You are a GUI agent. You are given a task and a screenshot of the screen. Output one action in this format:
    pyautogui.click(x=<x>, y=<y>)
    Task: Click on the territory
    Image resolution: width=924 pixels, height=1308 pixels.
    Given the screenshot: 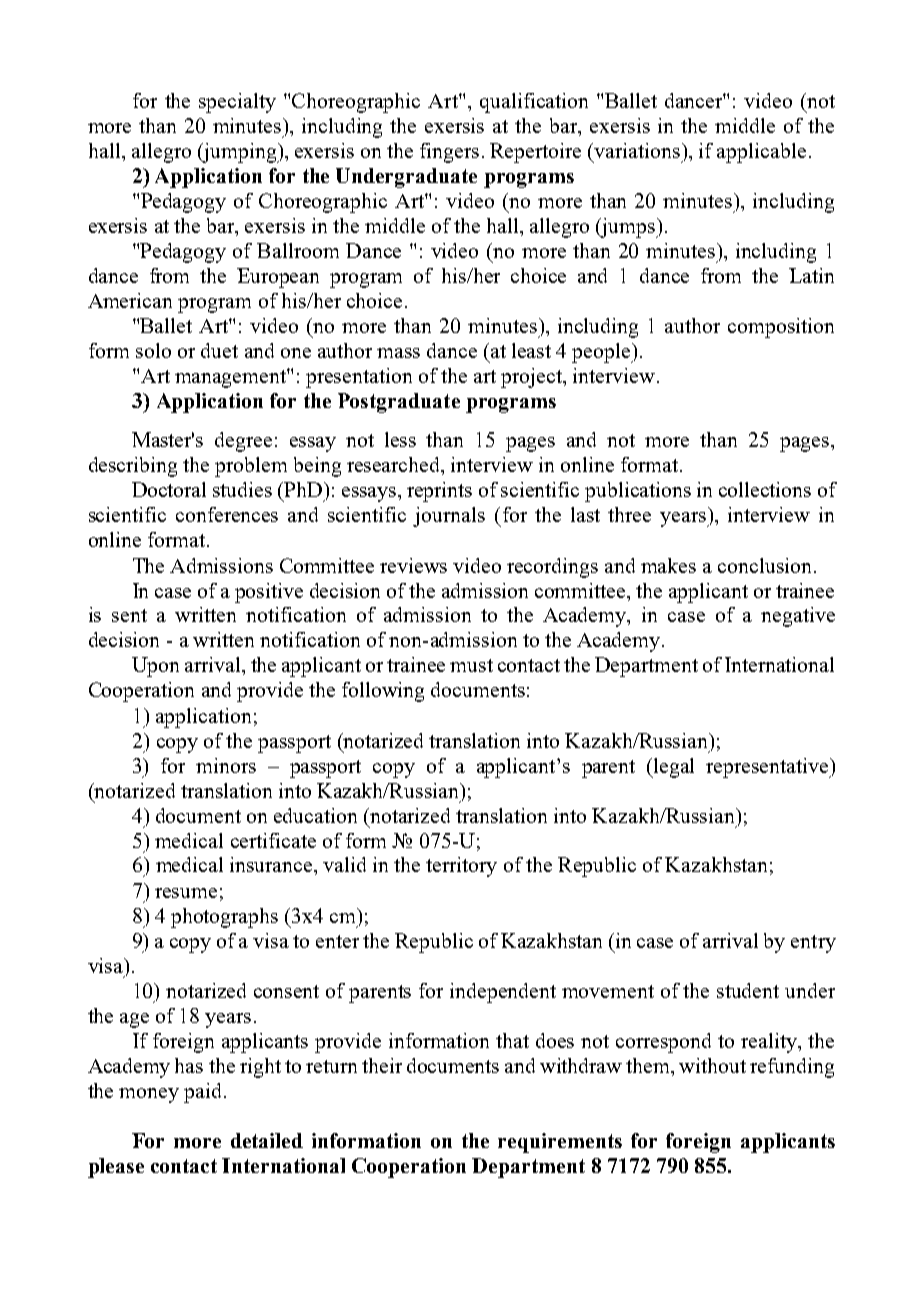 What is the action you would take?
    pyautogui.click(x=461, y=867)
